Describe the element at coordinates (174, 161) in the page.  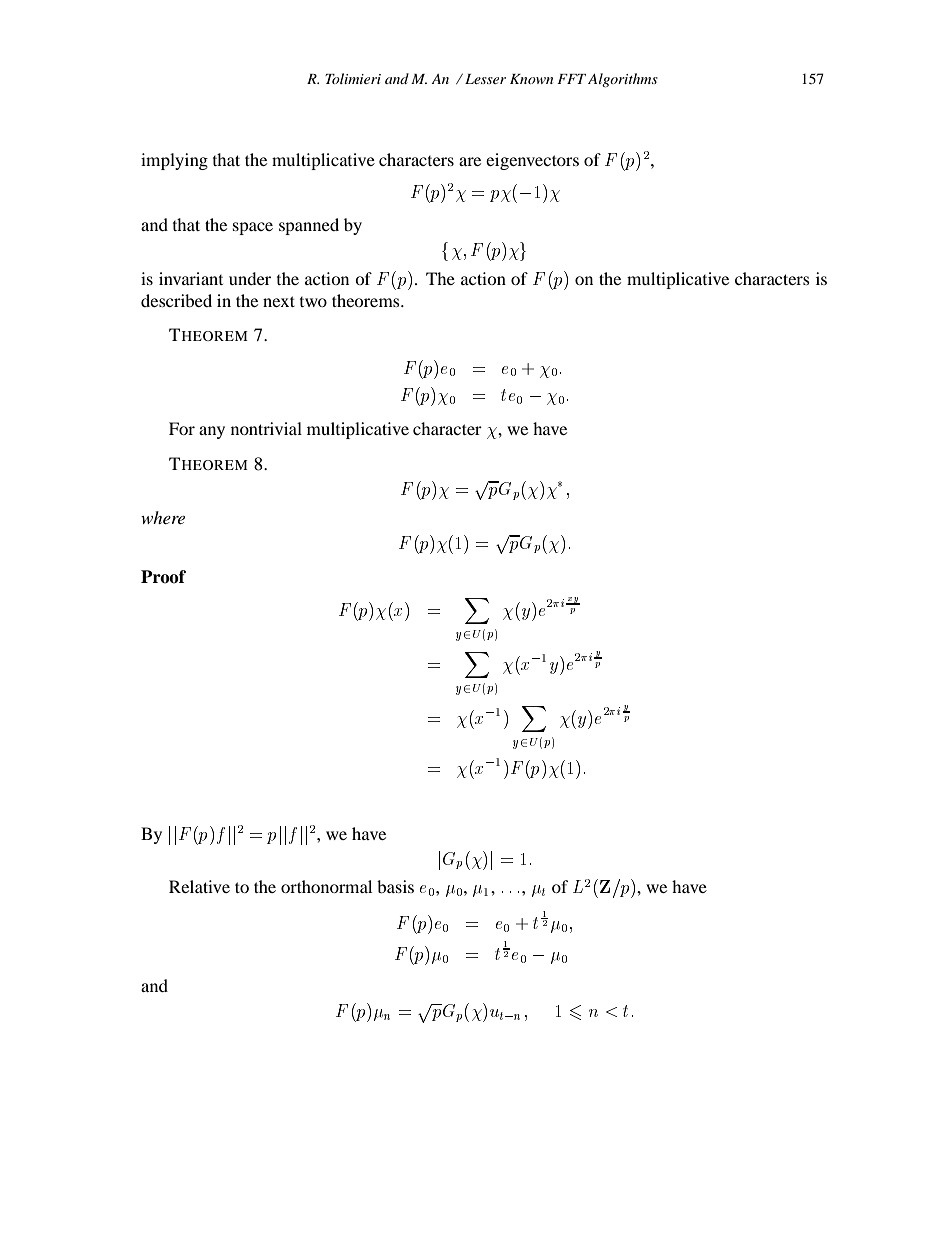
I see `implying` at that location.
